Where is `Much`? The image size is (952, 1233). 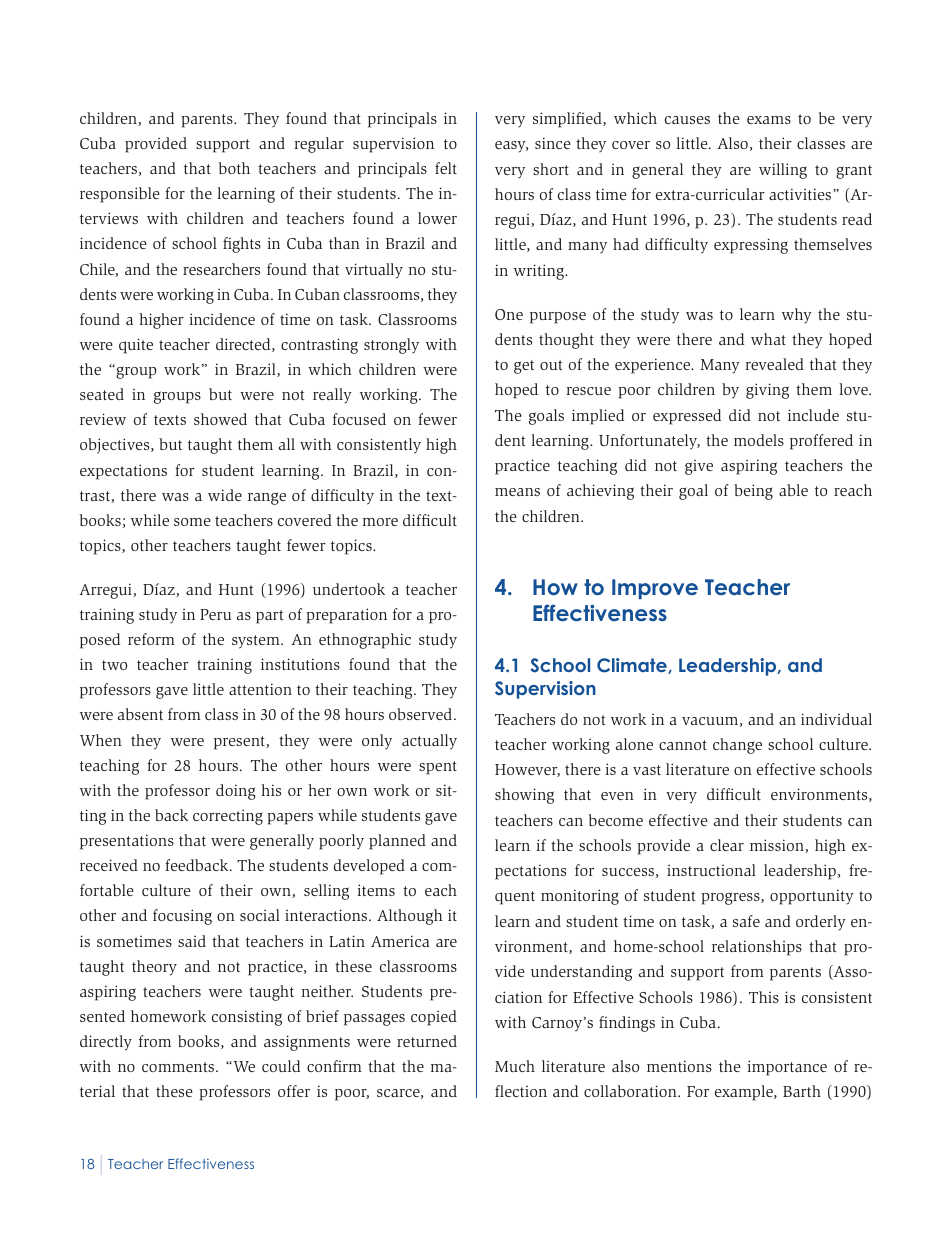
Much is located at coordinates (515, 1066).
